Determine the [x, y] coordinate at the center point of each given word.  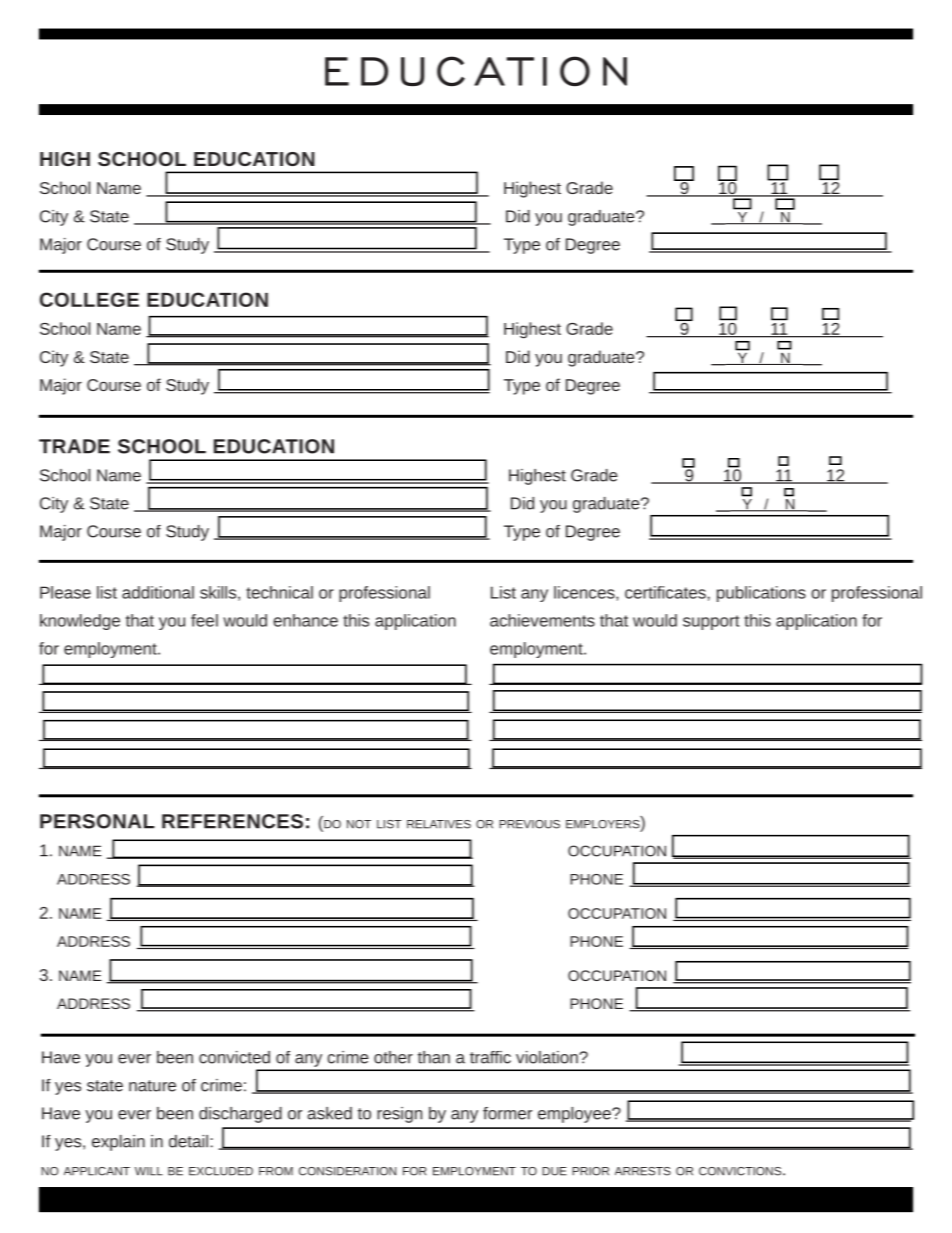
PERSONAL [97, 821]
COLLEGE [89, 299]
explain [118, 1143]
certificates [665, 592]
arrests [643, 1171]
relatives [439, 824]
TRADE [74, 446]
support [711, 622]
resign [399, 1115]
